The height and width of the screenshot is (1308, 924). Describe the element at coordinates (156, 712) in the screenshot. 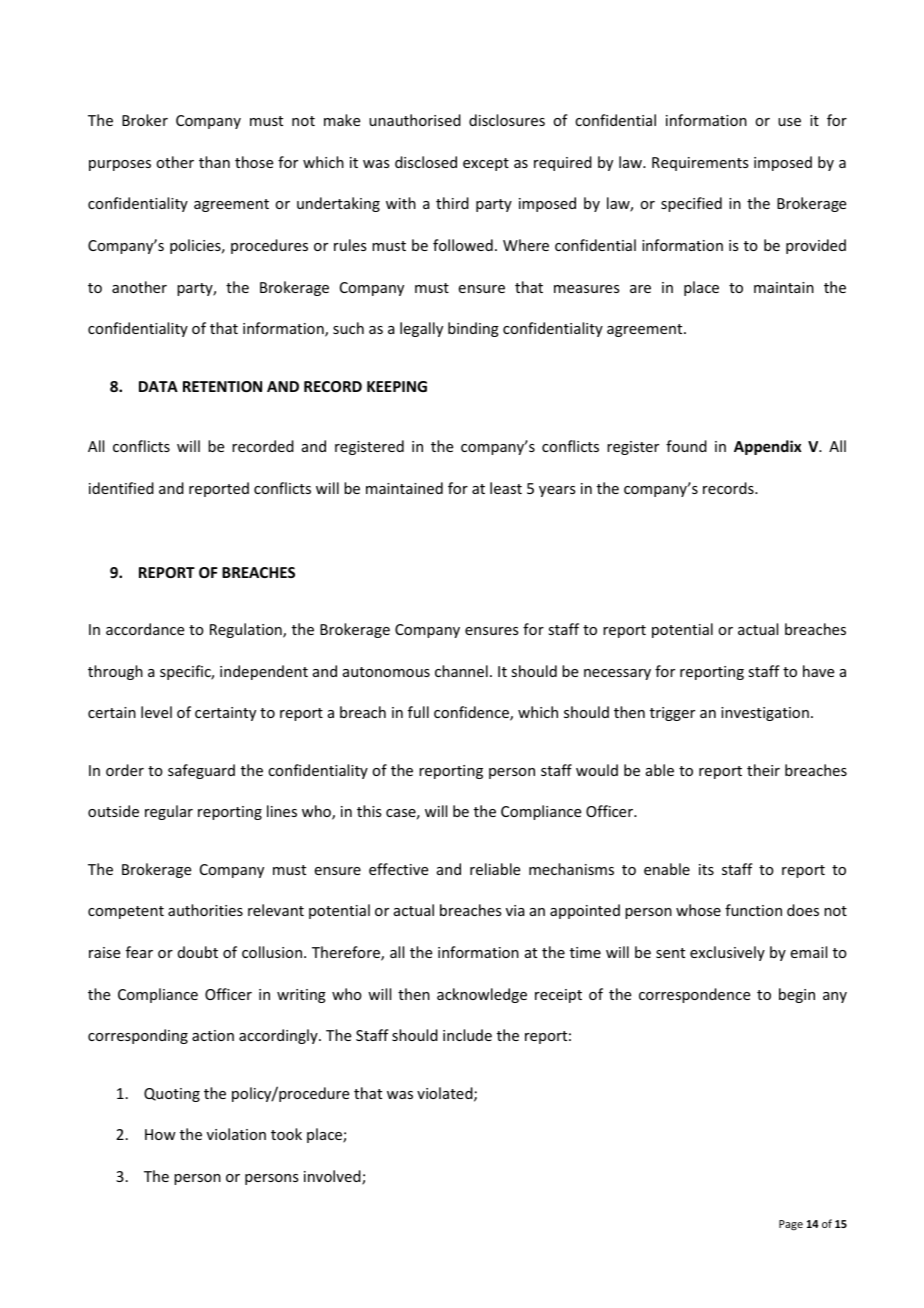

I see `level` at that location.
